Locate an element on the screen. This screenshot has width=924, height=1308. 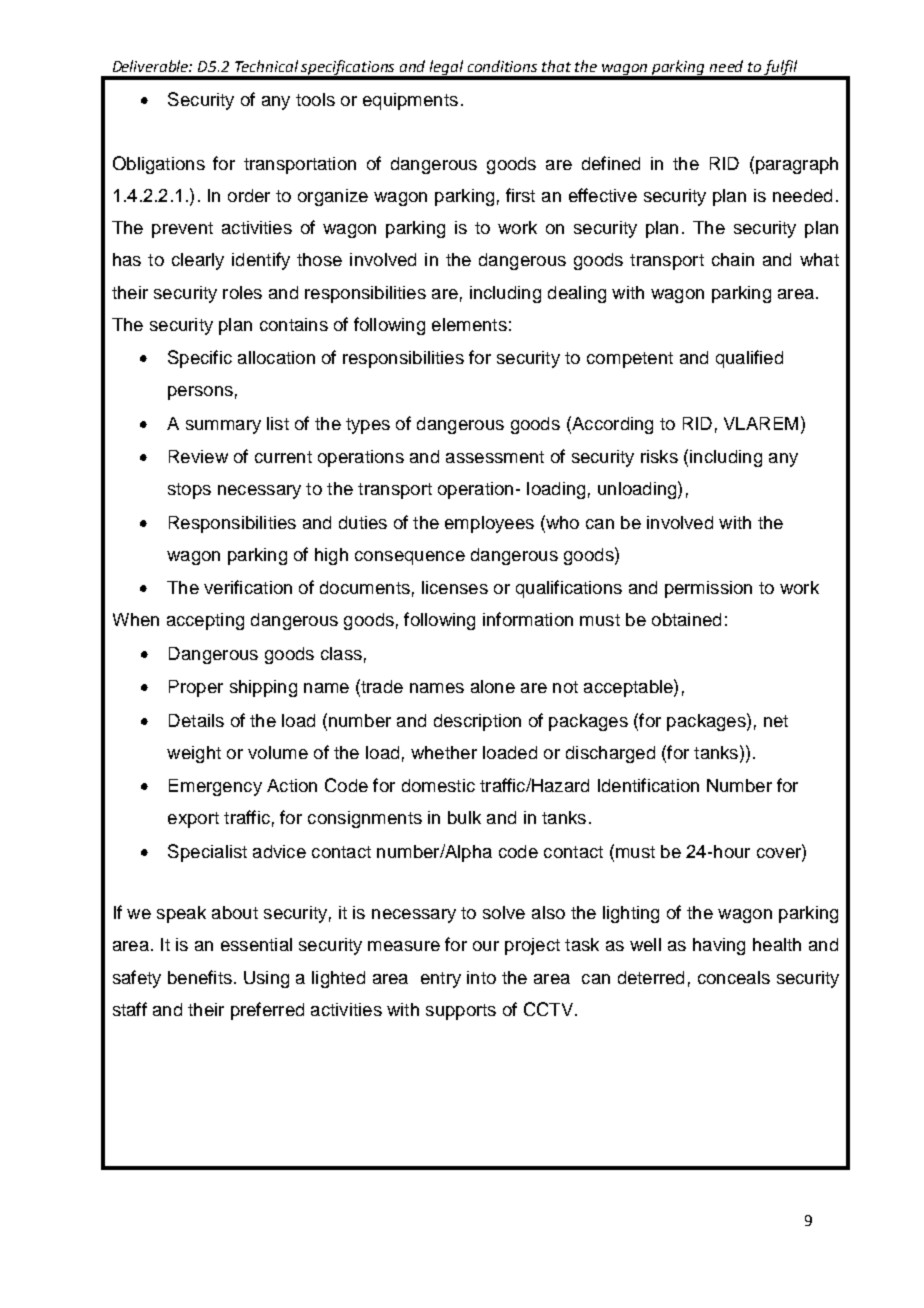
Technical is located at coordinates (266, 66).
